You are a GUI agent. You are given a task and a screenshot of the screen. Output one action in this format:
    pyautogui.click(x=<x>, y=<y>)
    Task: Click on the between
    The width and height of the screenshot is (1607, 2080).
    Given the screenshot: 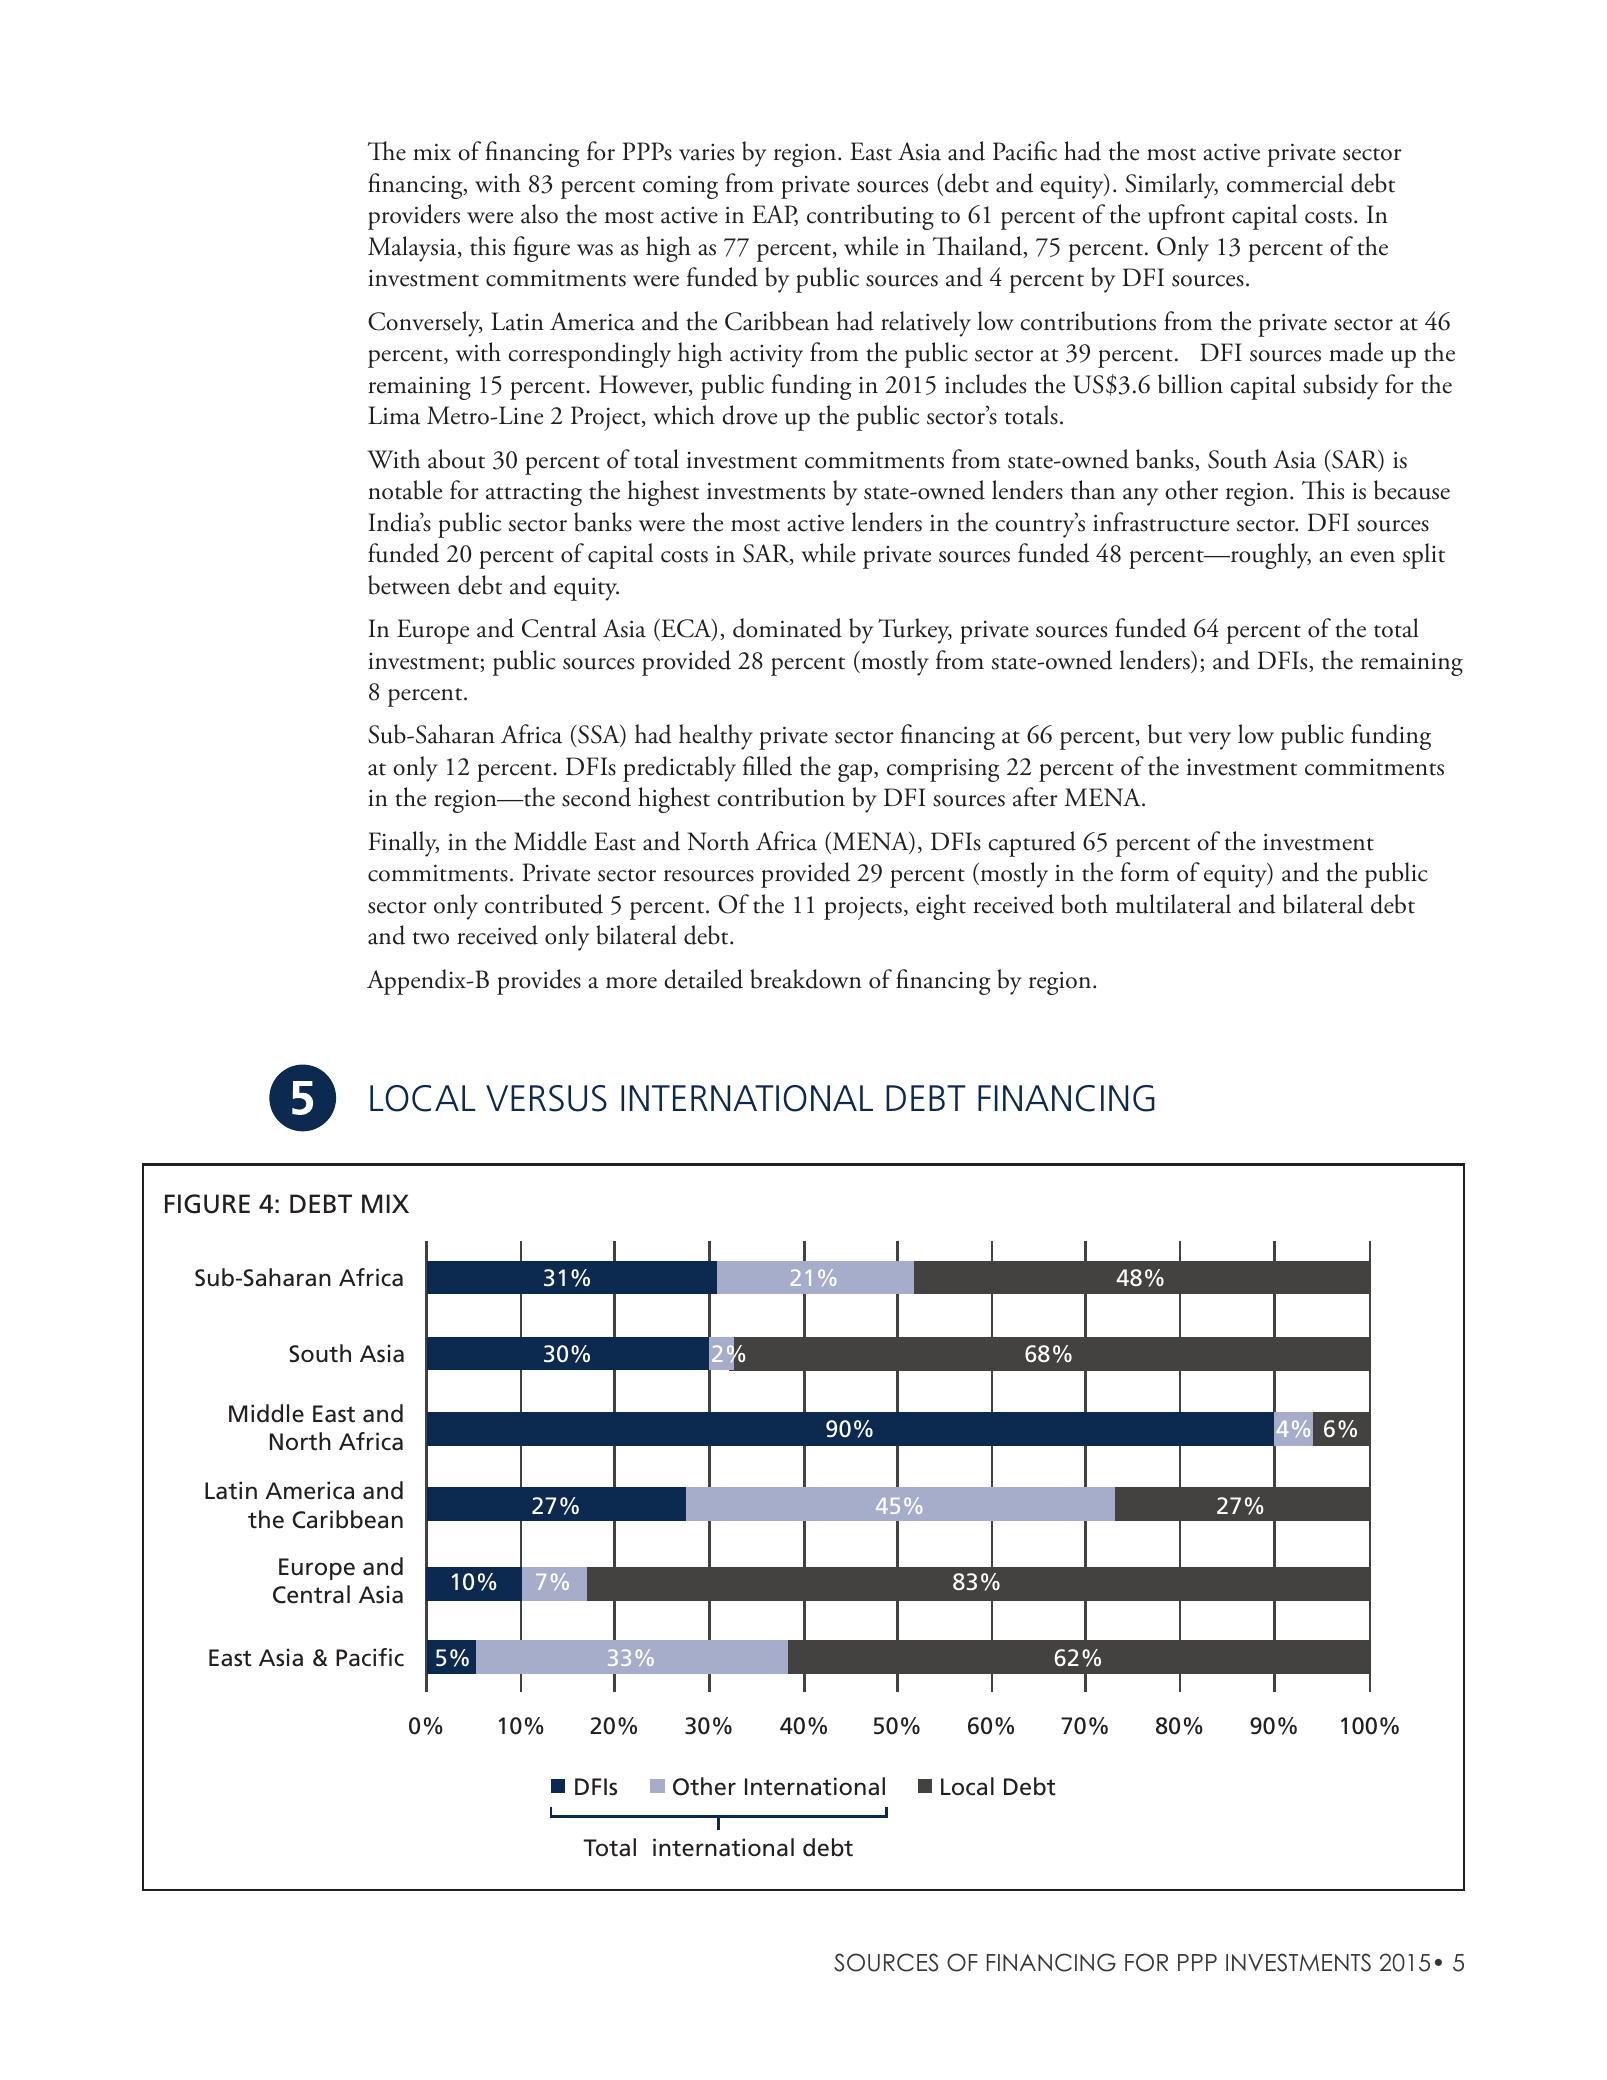 What is the action you would take?
    pyautogui.click(x=409, y=585)
